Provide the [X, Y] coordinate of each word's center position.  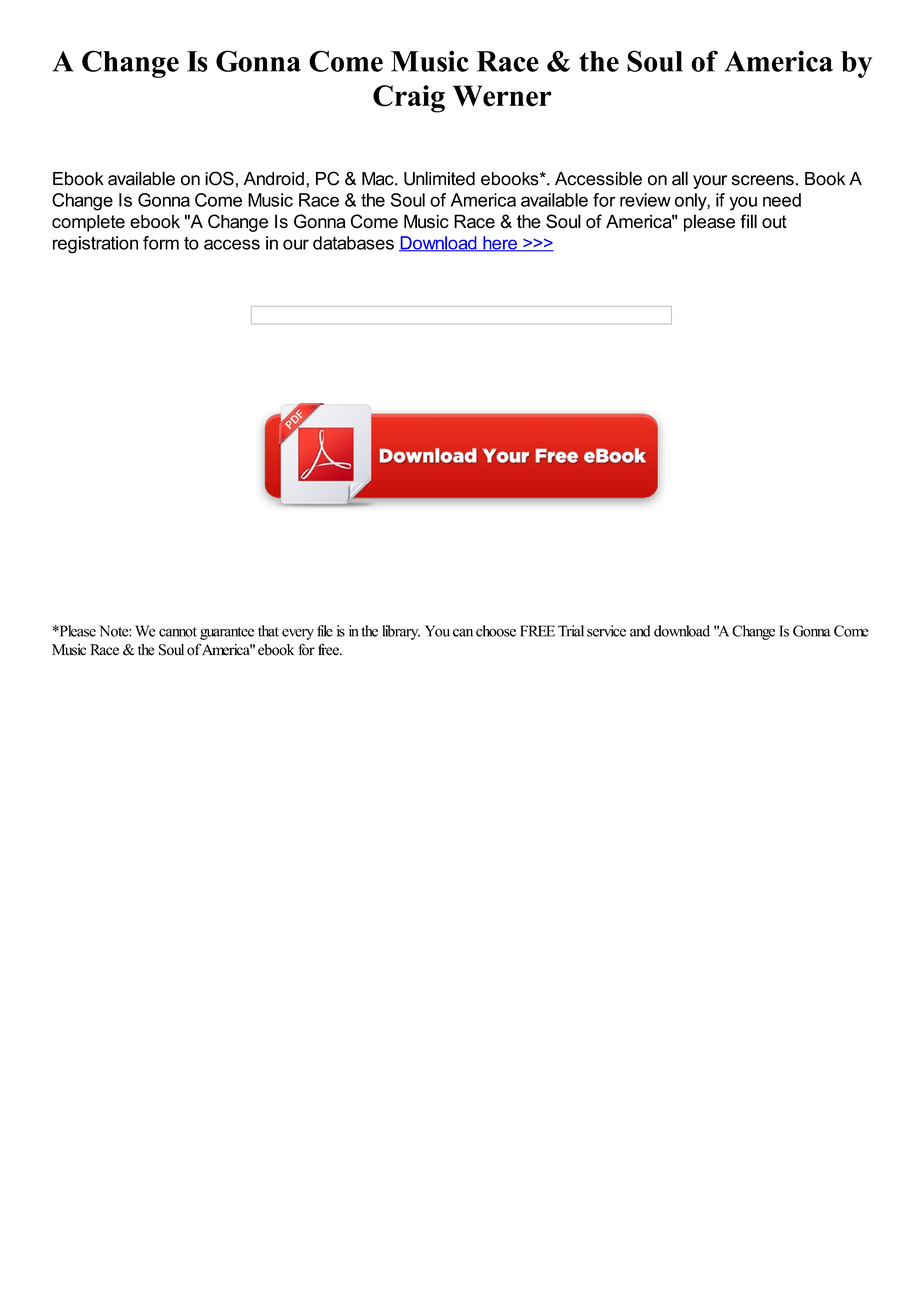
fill [748, 221]
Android [274, 179]
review [645, 200]
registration [95, 245]
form [161, 243]
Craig [409, 99]
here [500, 244]
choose [496, 631]
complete [88, 223]
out [774, 222]
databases [353, 243]
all [680, 178]
